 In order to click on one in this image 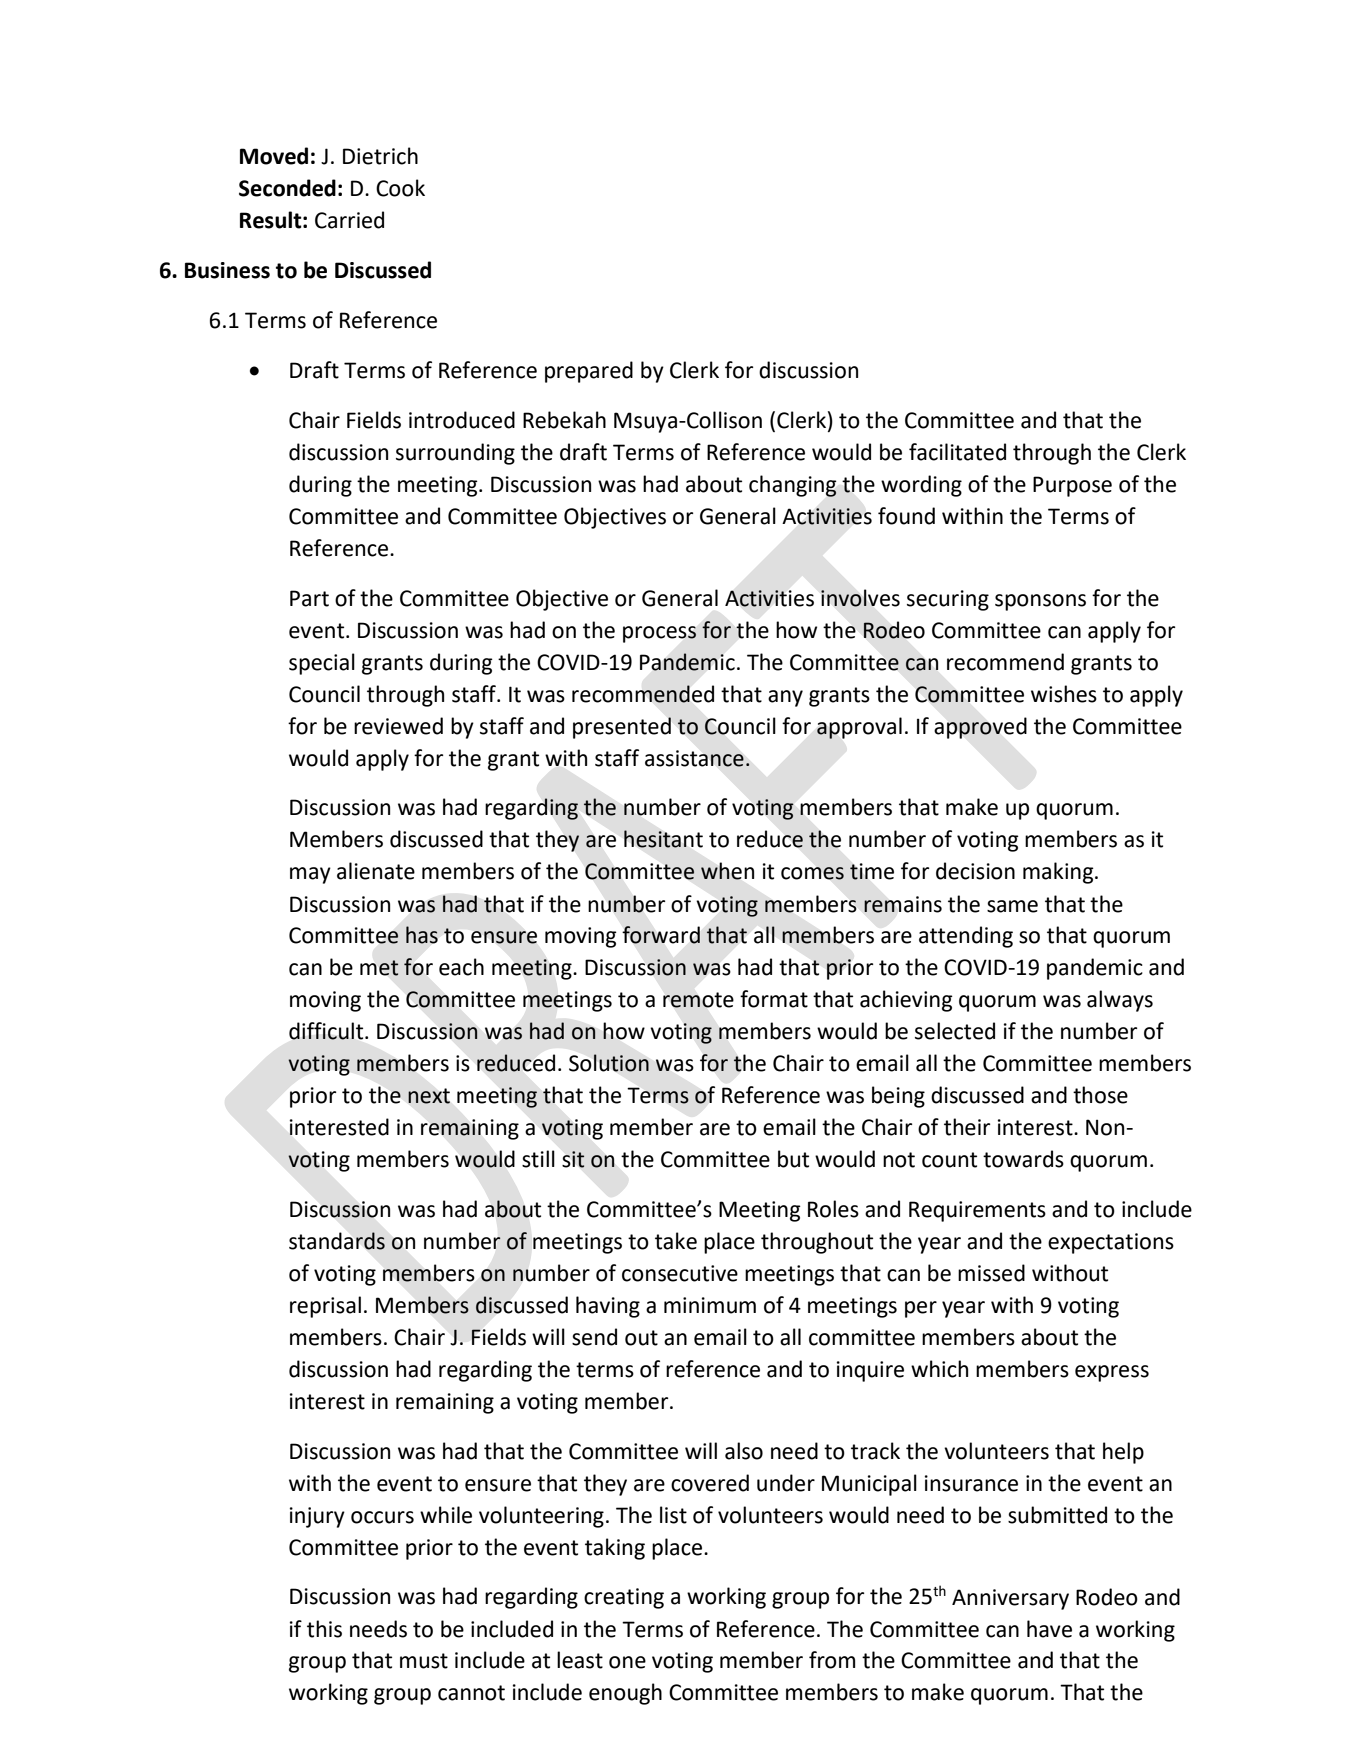, I will do `click(627, 1662)`.
